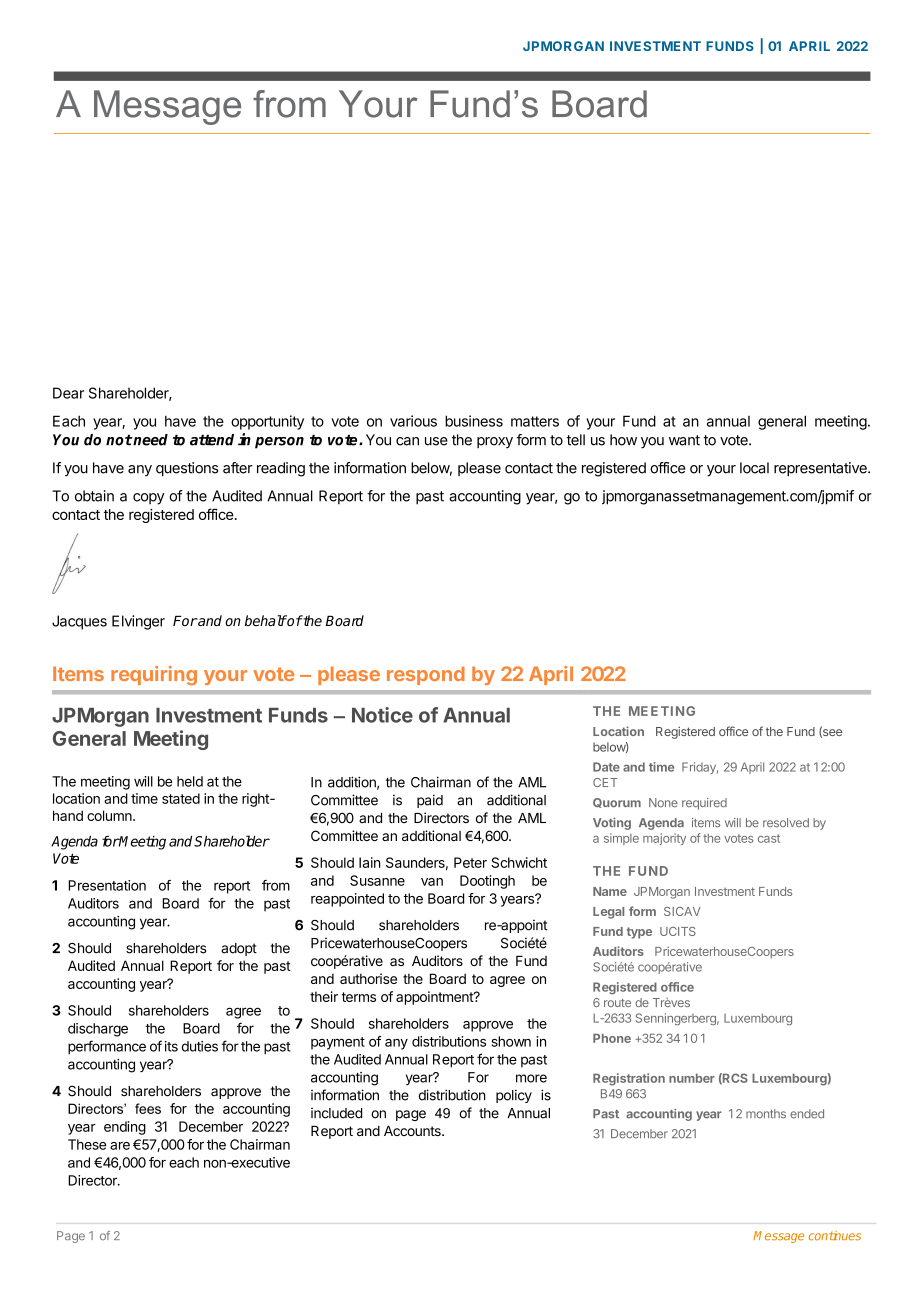 The width and height of the screenshot is (924, 1309). I want to click on business, so click(474, 421).
